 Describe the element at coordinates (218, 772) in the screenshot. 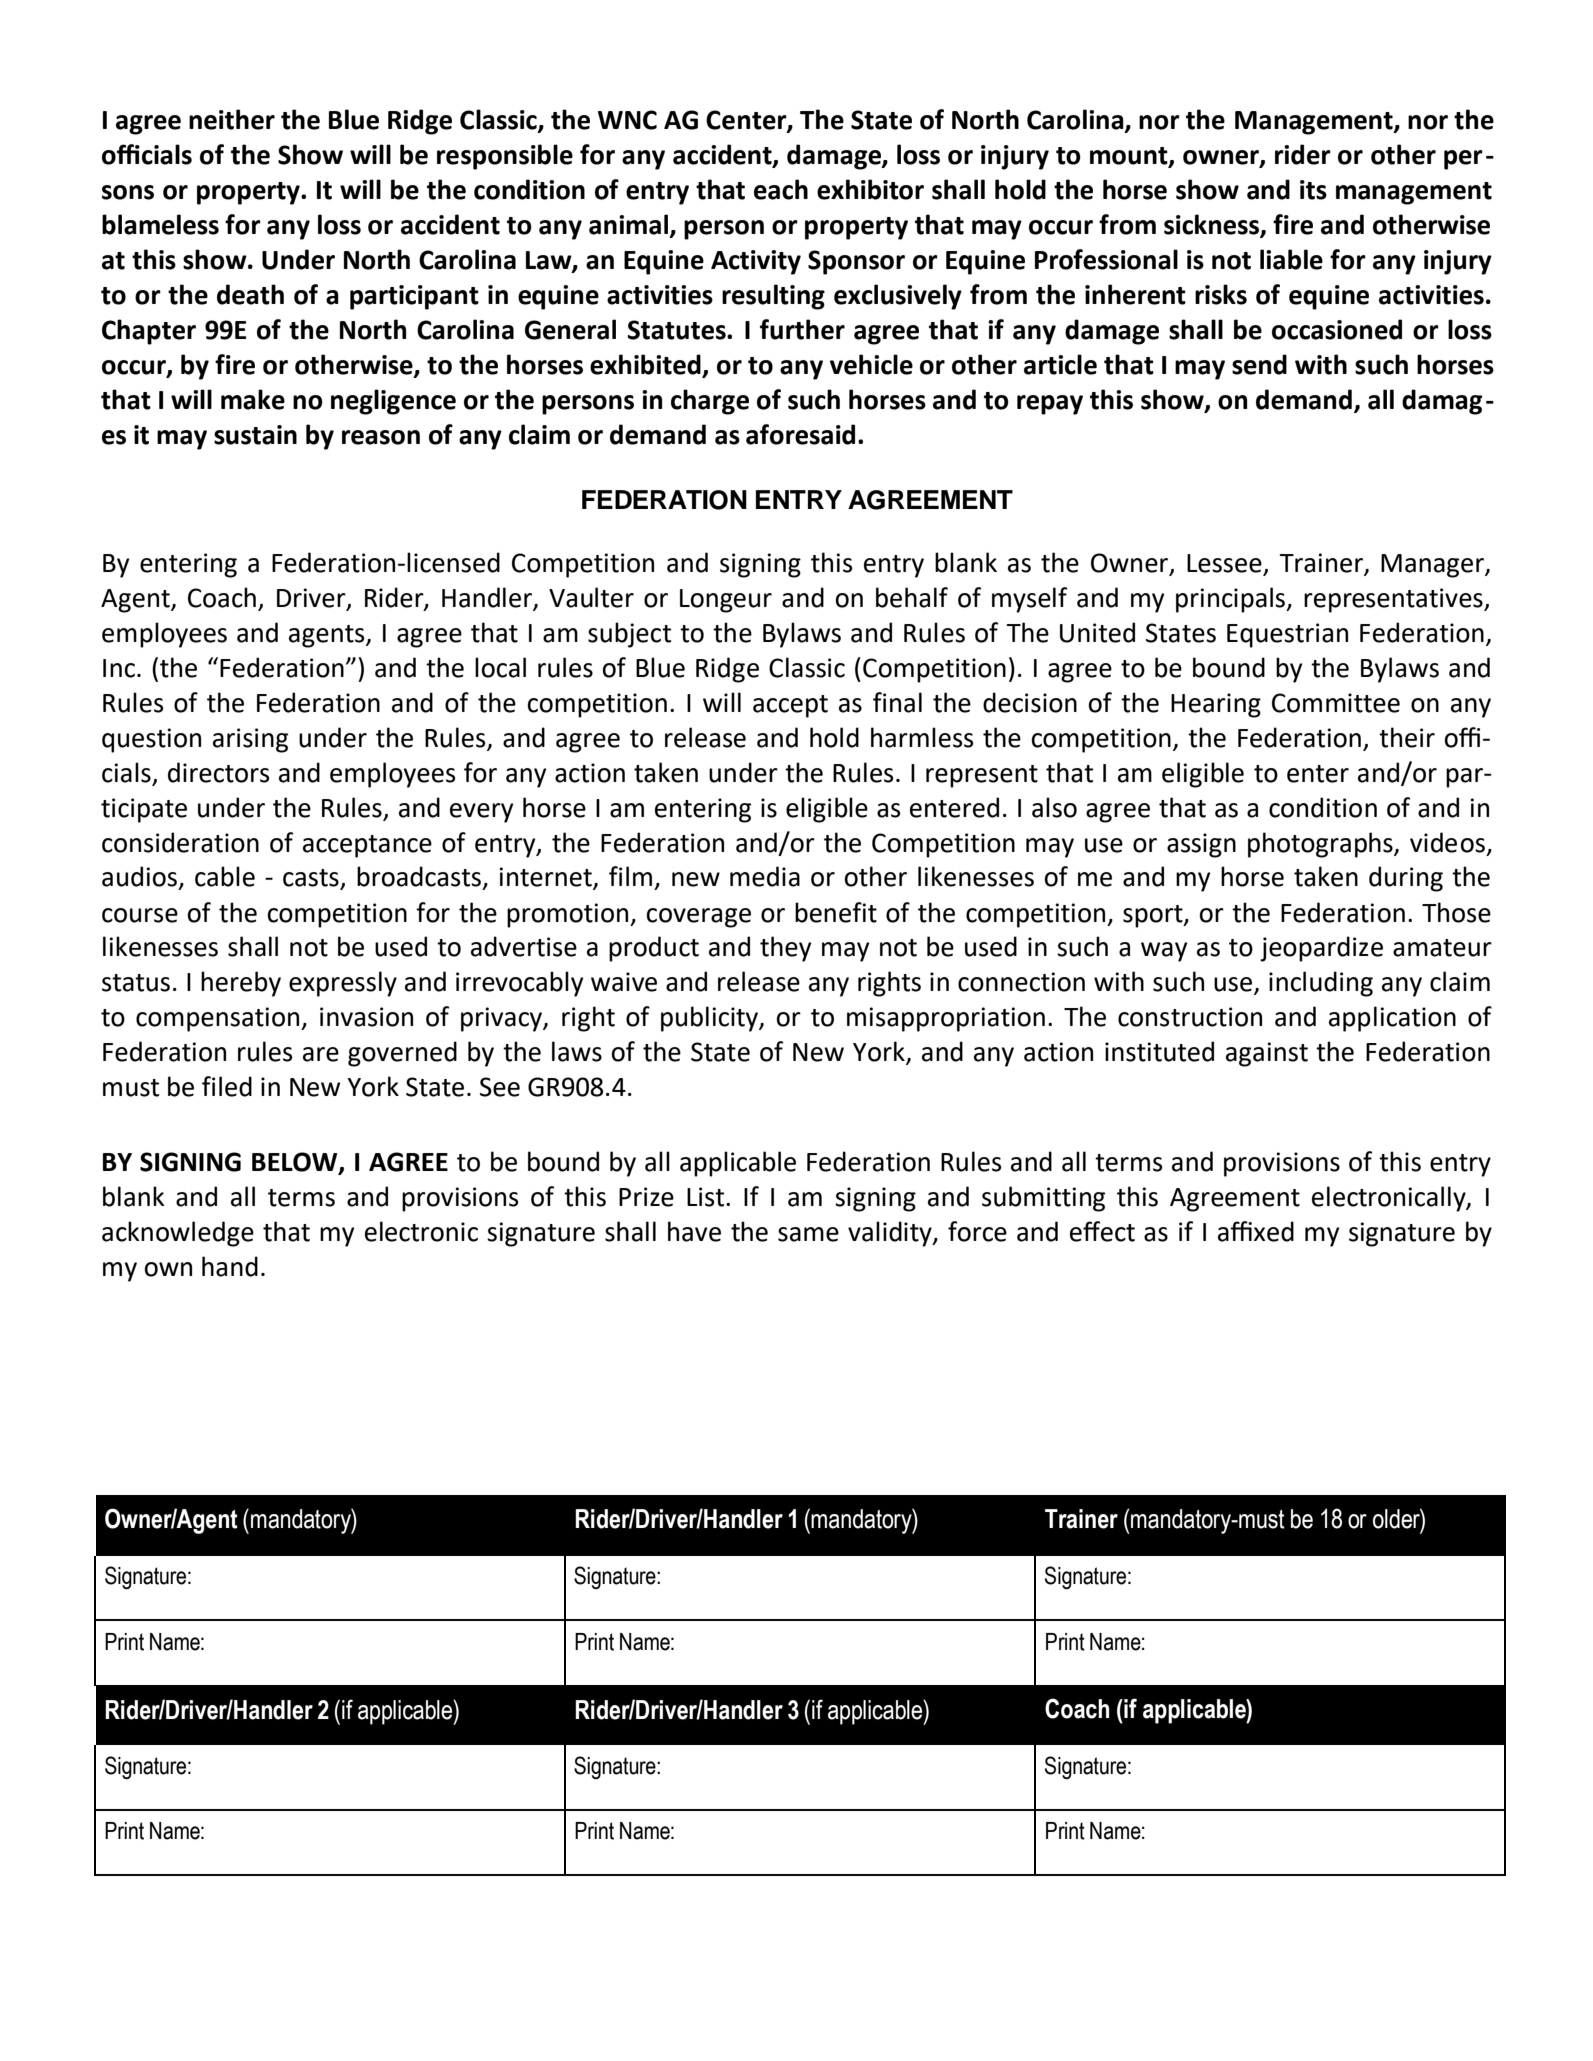

I see `directors` at that location.
